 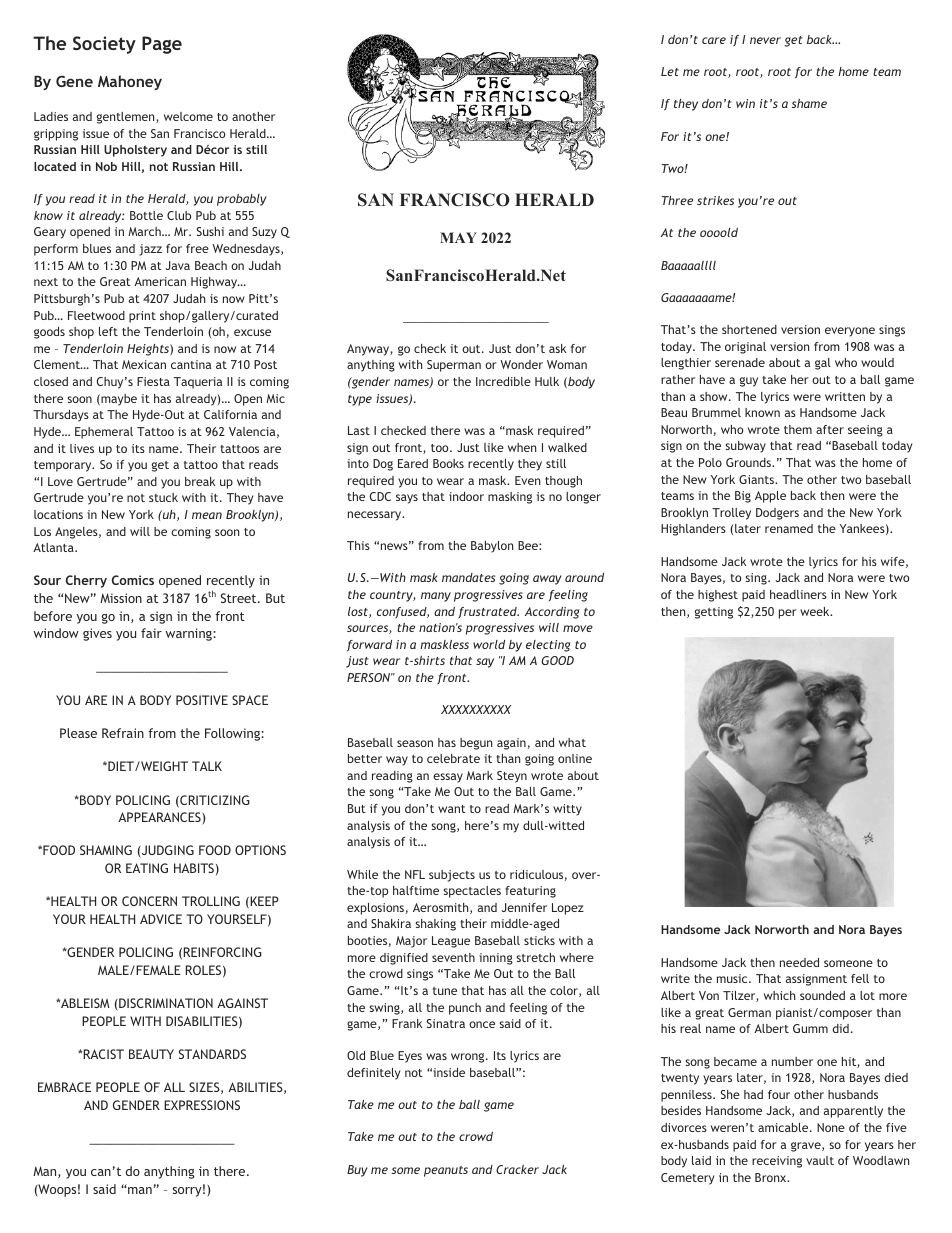 I want to click on Mahoney, so click(x=130, y=82).
